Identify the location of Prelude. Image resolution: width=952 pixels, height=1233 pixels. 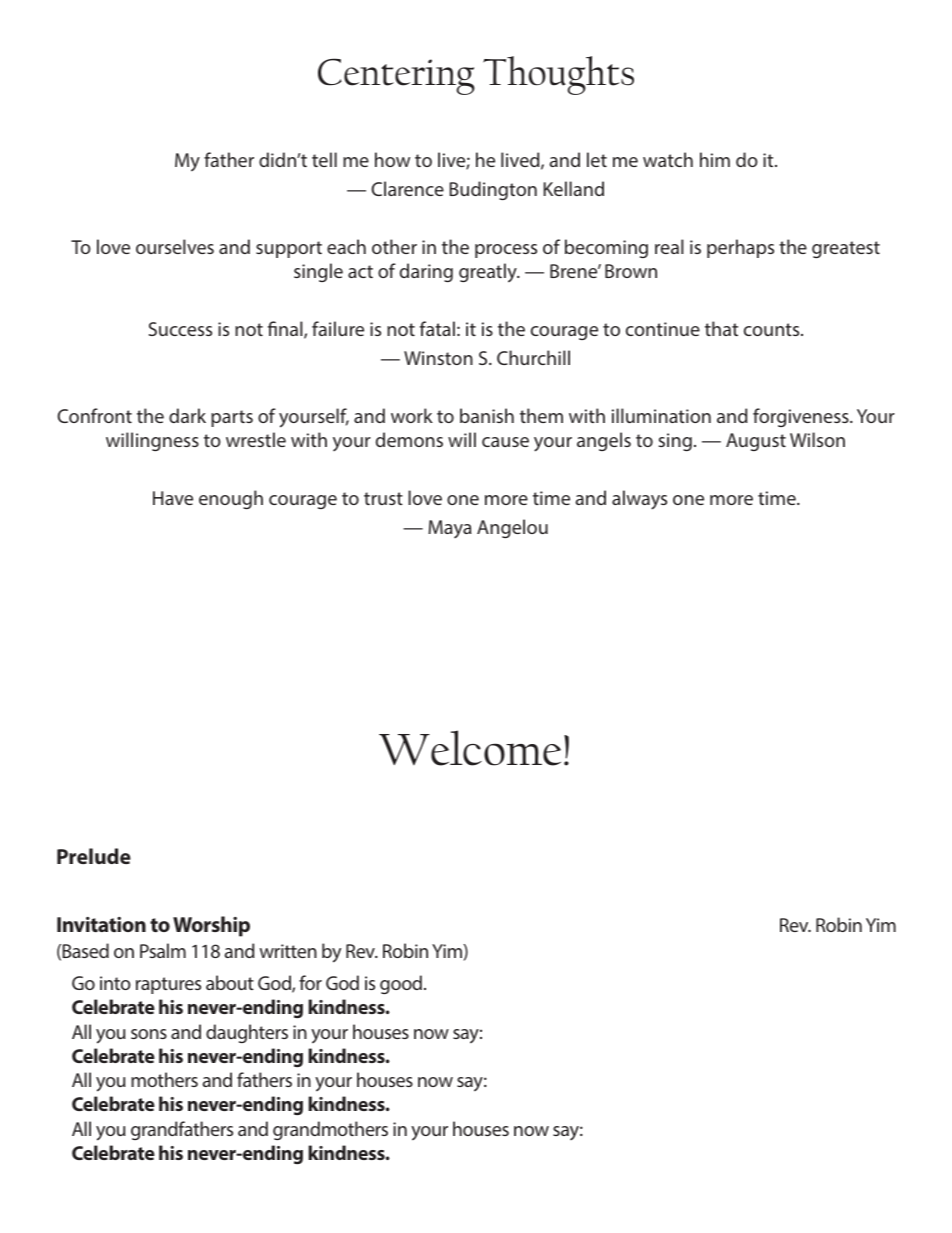
(94, 856).
